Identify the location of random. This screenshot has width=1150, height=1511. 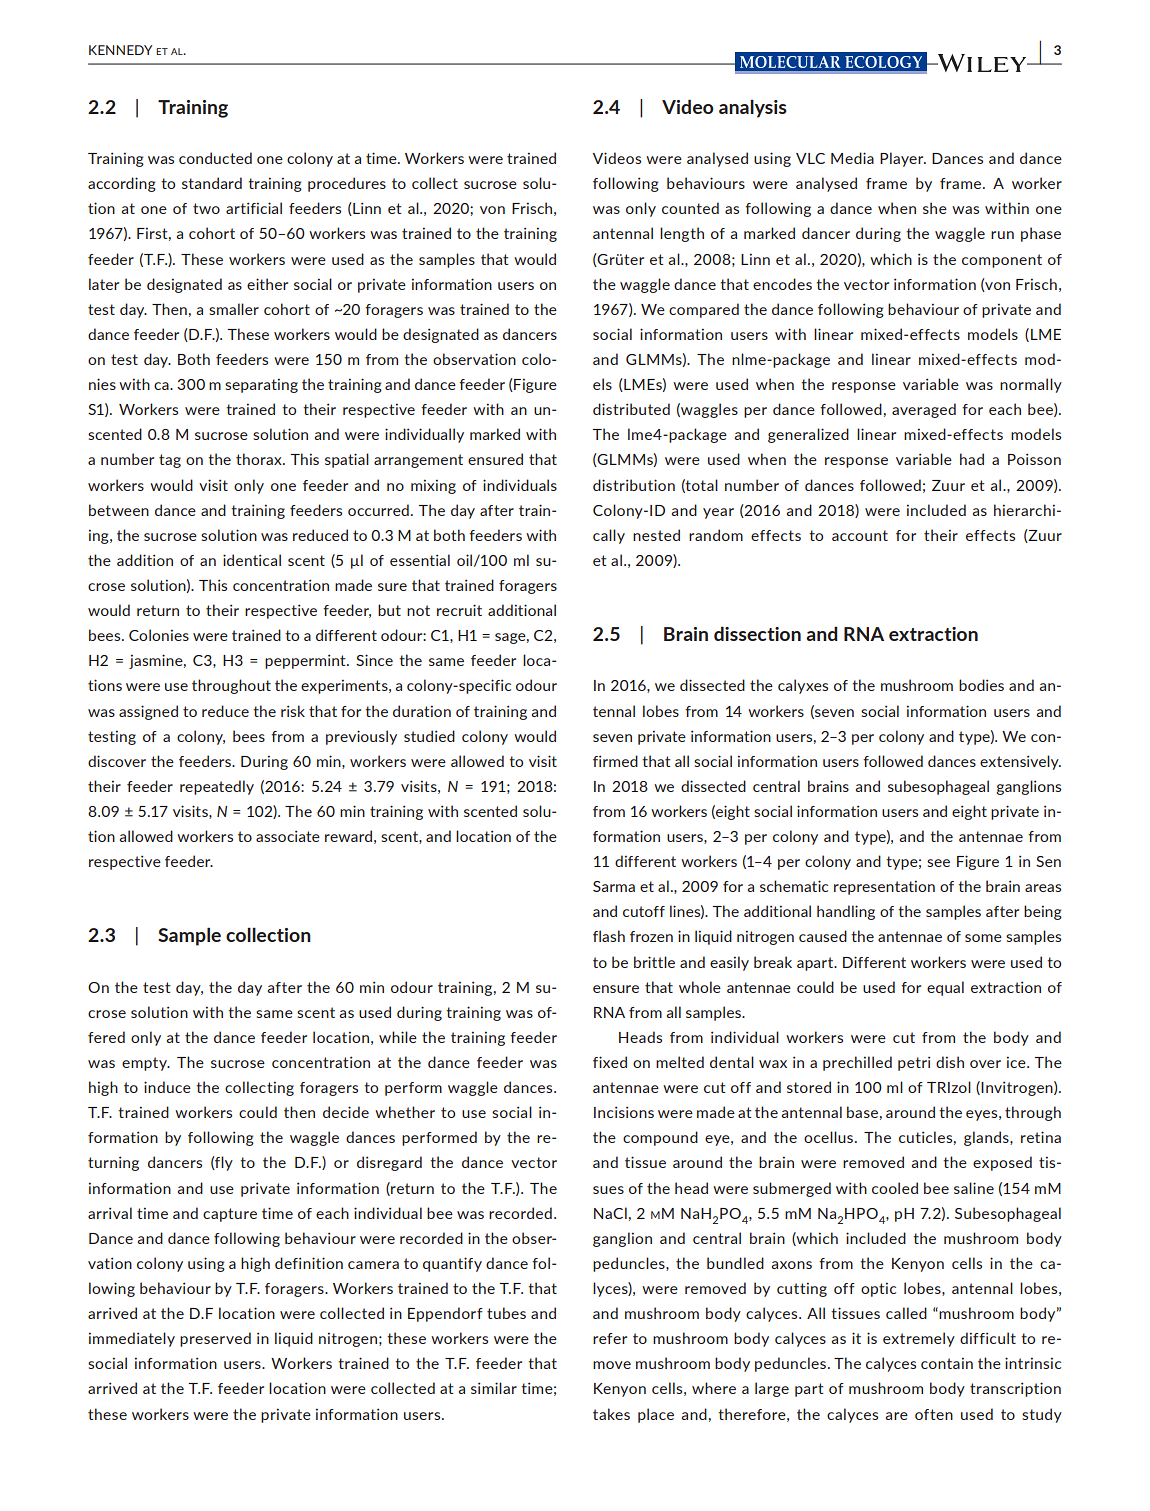
(716, 535).
